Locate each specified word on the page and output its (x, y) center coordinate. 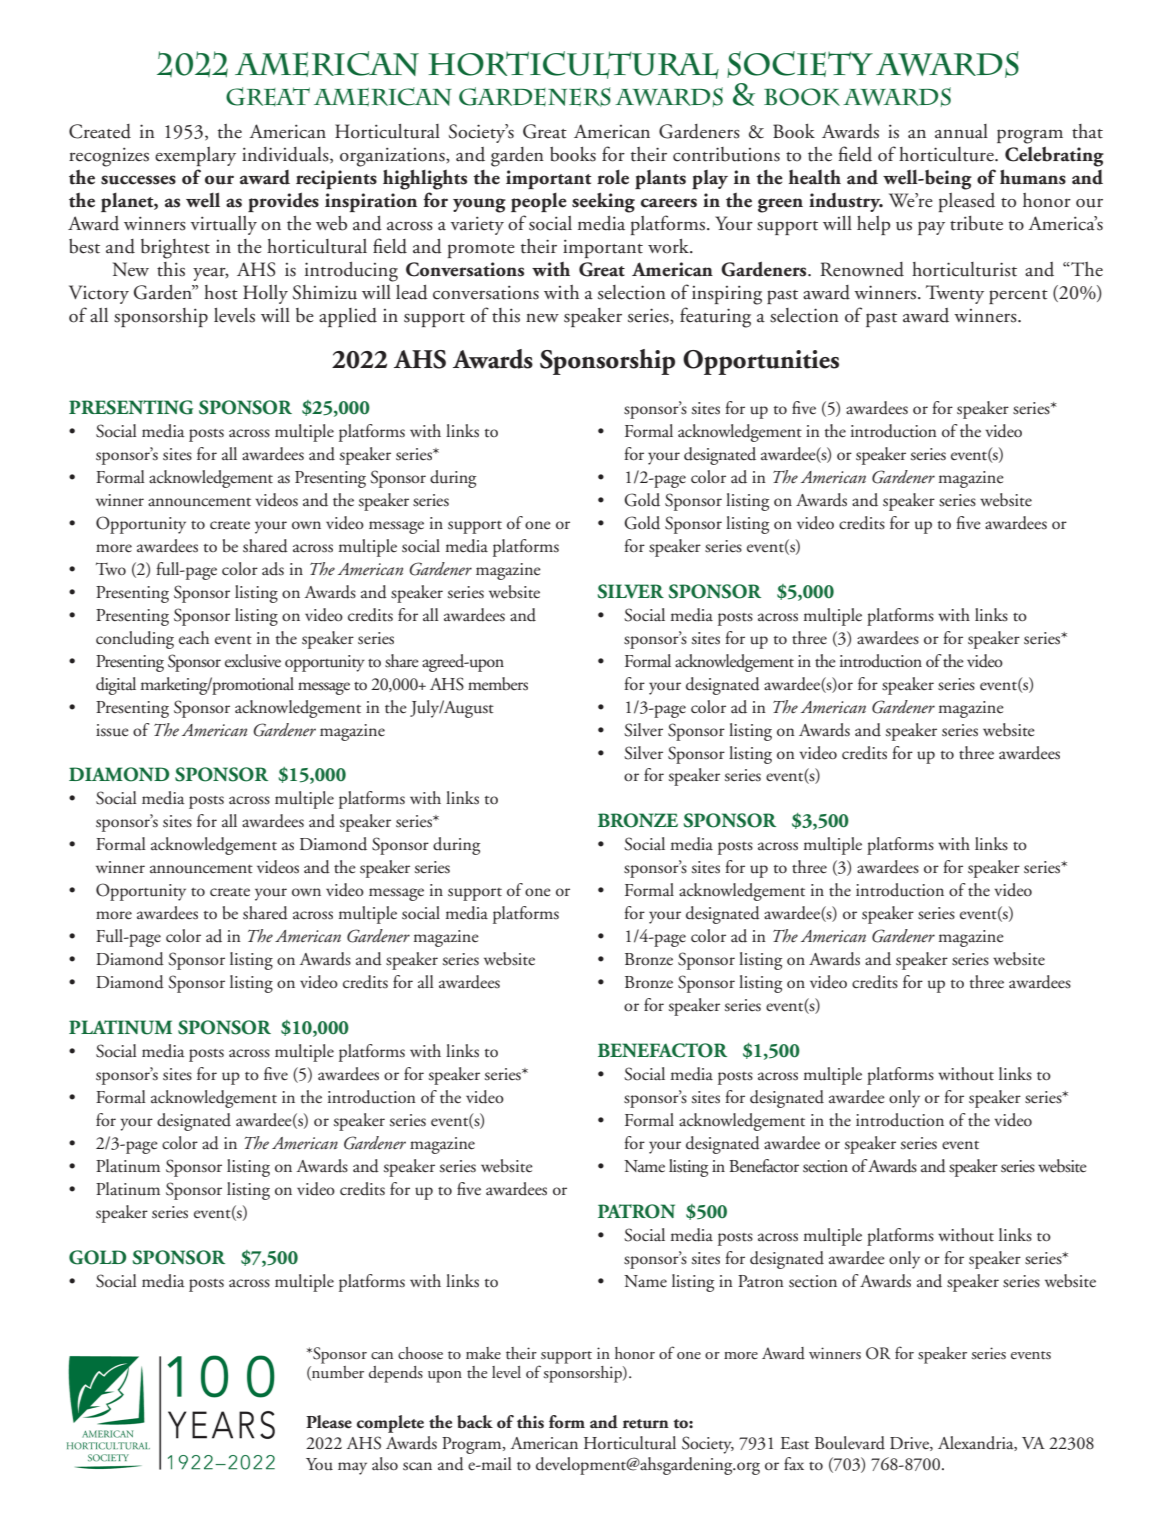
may (352, 1468)
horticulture (947, 154)
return (646, 1424)
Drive (910, 1444)
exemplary (195, 156)
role (613, 177)
